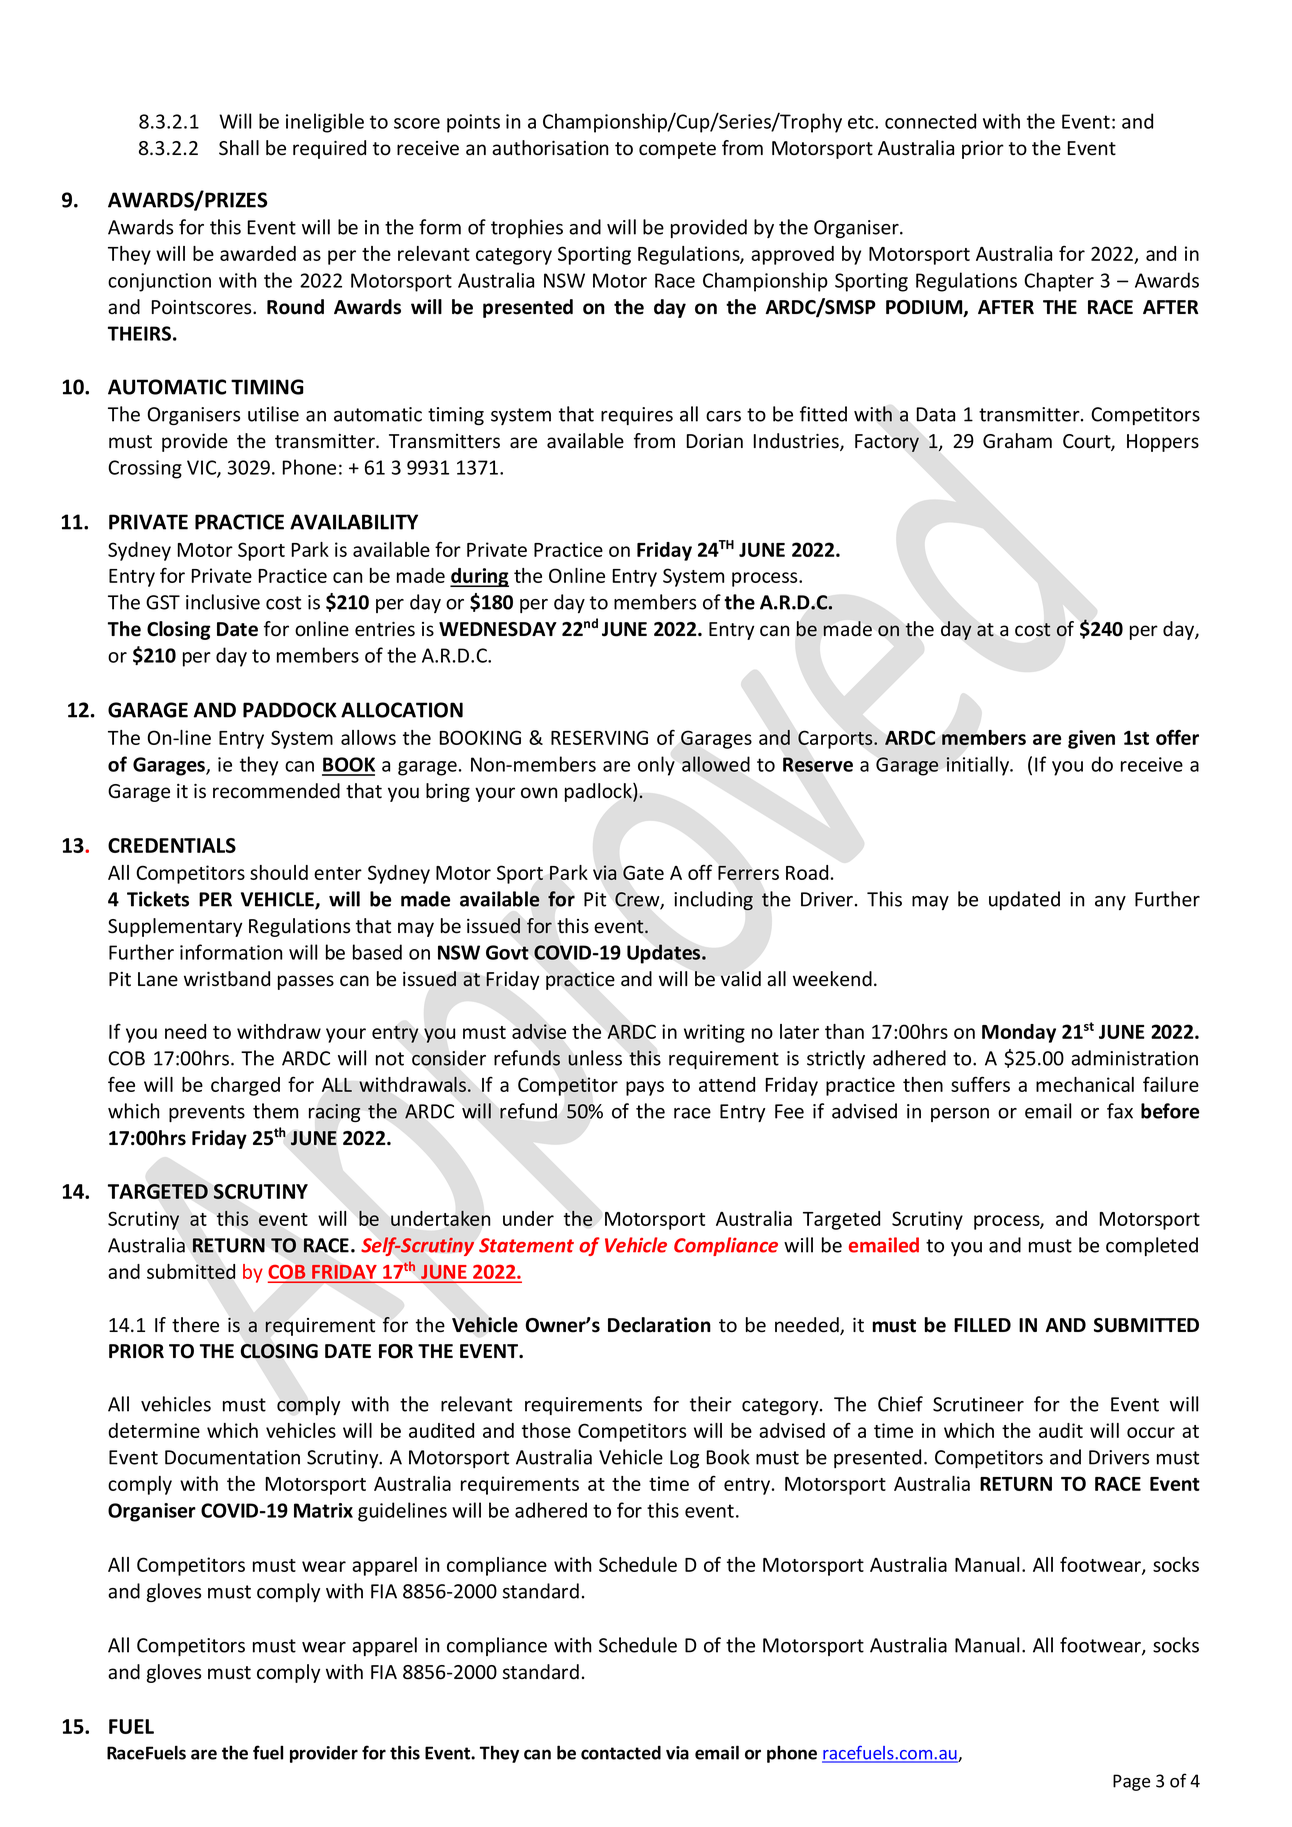 This screenshot has height=1827, width=1292. Describe the element at coordinates (239, 148) in the screenshot. I see `Shall` at that location.
